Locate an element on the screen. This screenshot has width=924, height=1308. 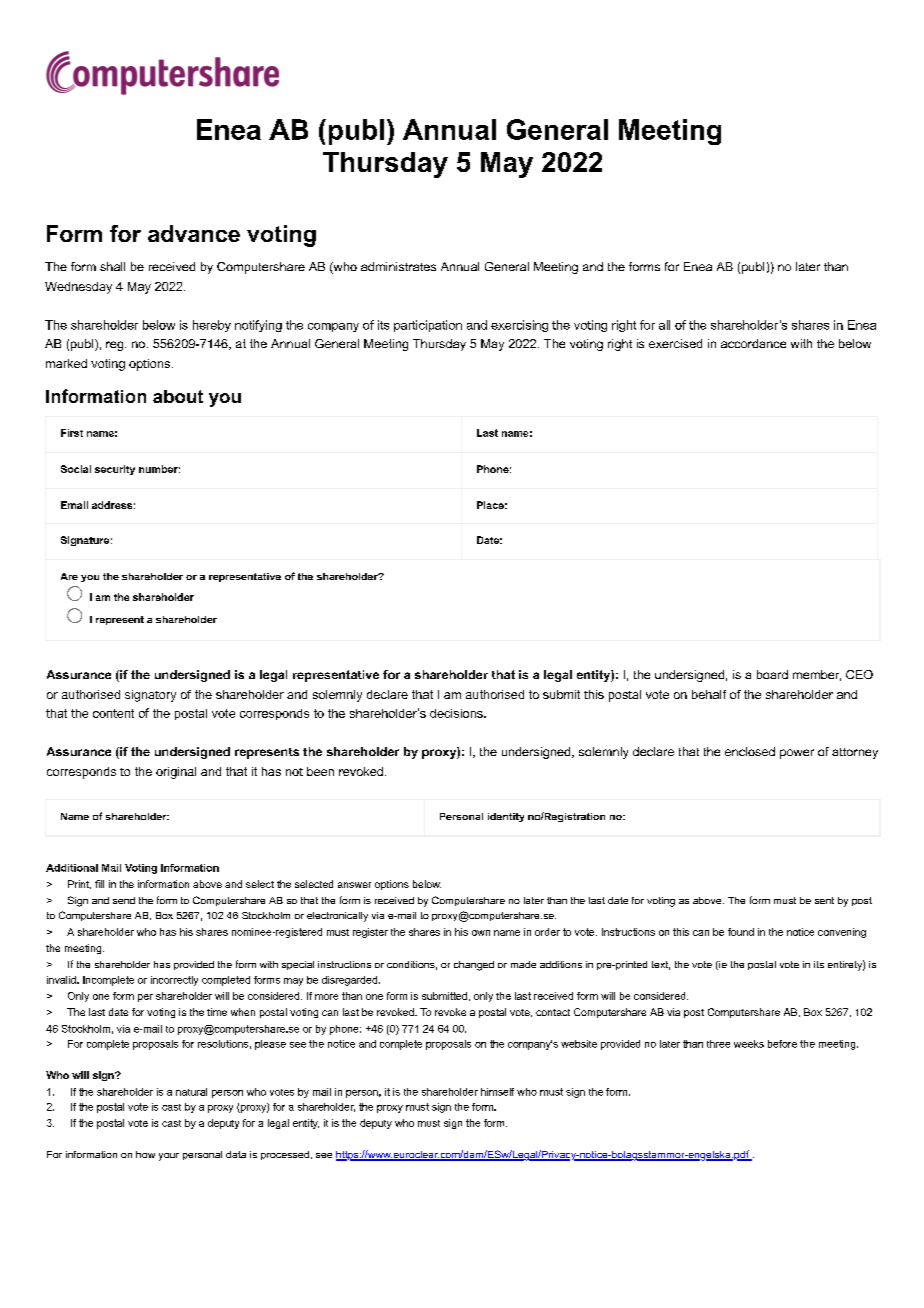
shall is located at coordinates (112, 266).
